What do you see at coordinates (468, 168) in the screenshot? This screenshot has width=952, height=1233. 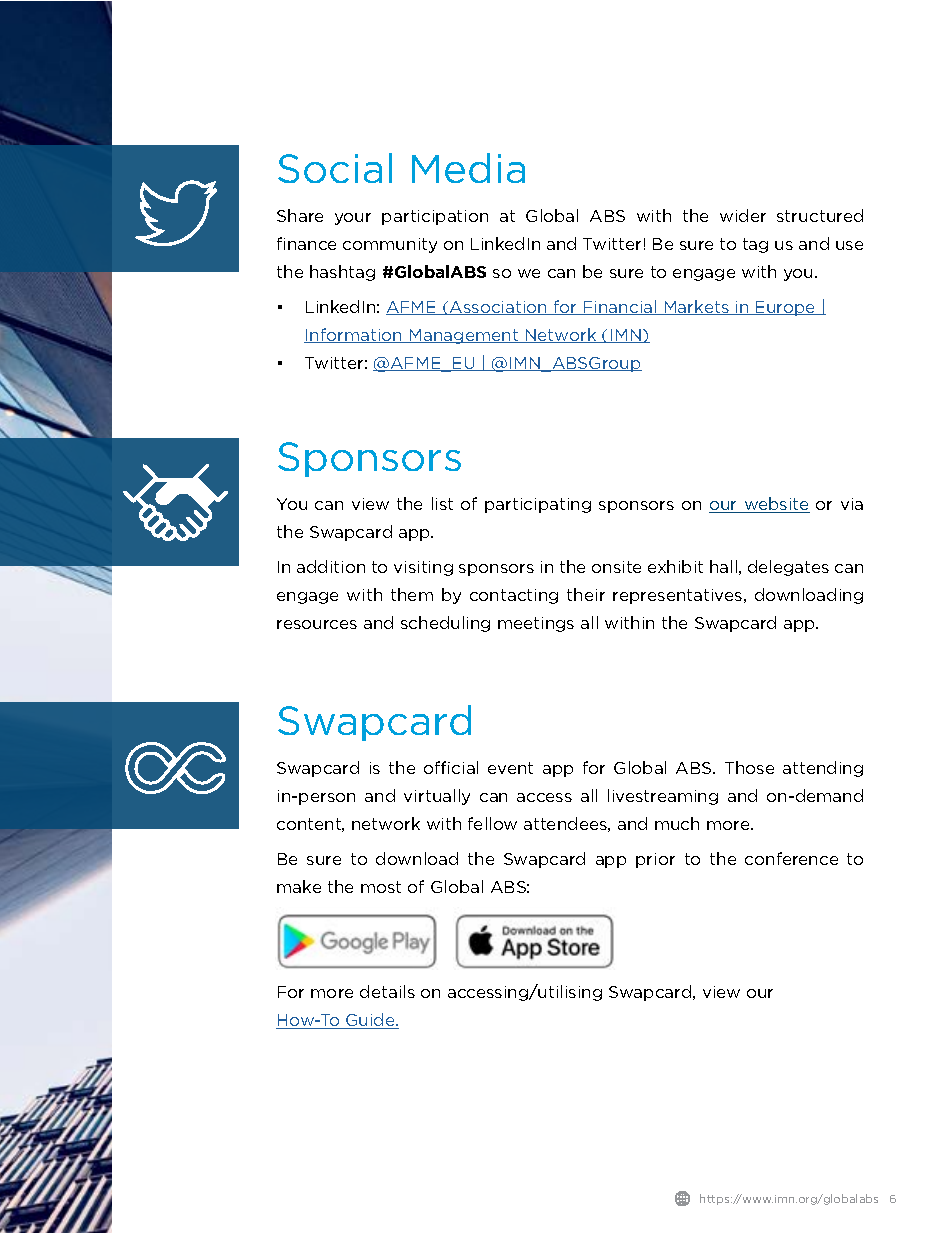 I see `Media` at bounding box center [468, 168].
